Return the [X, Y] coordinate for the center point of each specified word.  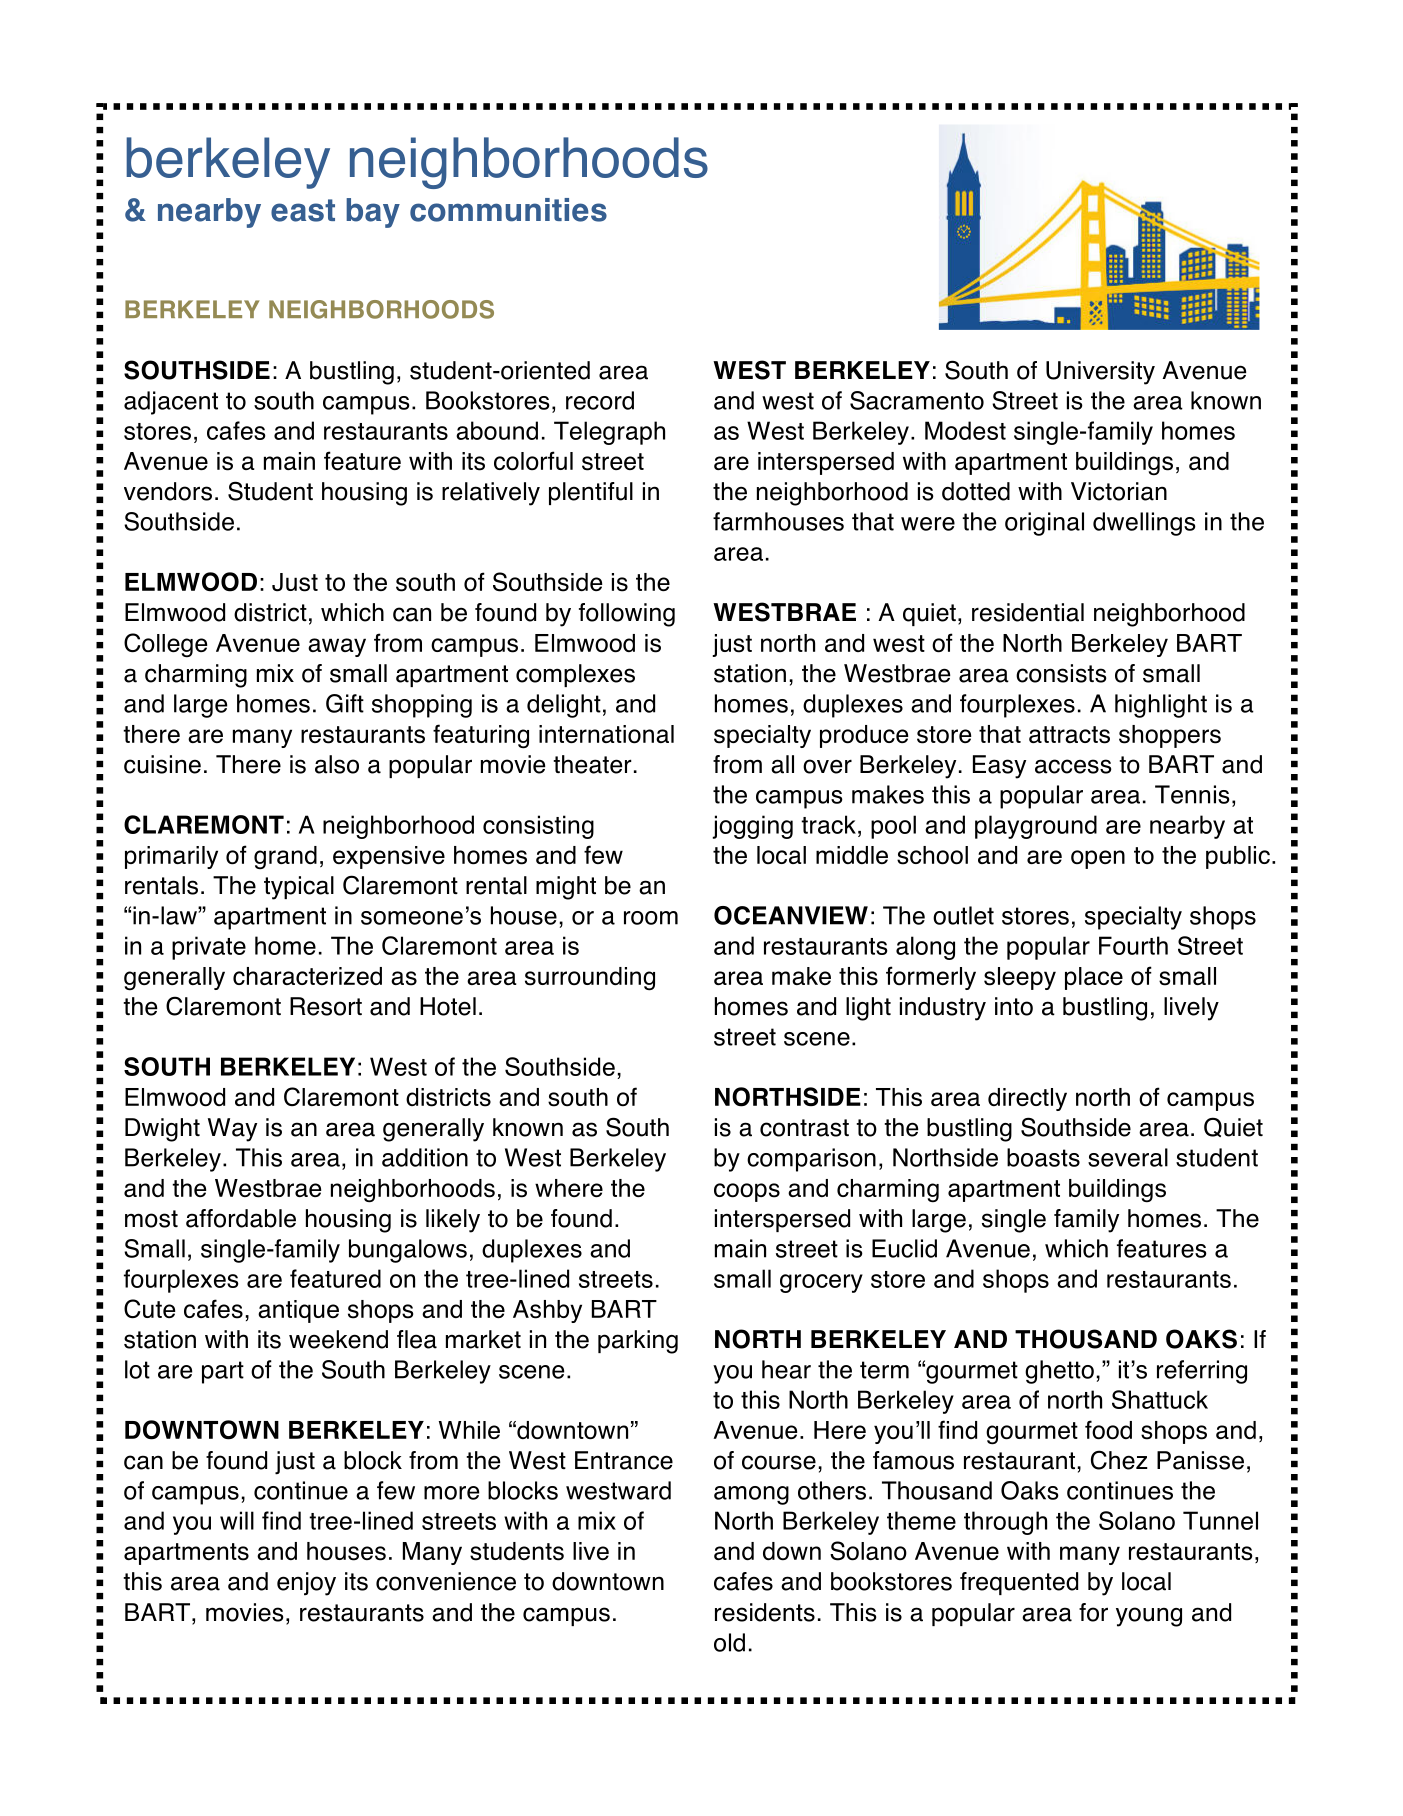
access [1073, 766]
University [1100, 373]
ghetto [1059, 1372]
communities [508, 210]
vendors [168, 491]
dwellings [1144, 524]
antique [298, 1311]
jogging [752, 827]
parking [638, 1342]
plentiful [591, 493]
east [303, 210]
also [337, 764]
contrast [804, 1128]
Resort [326, 1006]
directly [1027, 1099]
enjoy [306, 1584]
